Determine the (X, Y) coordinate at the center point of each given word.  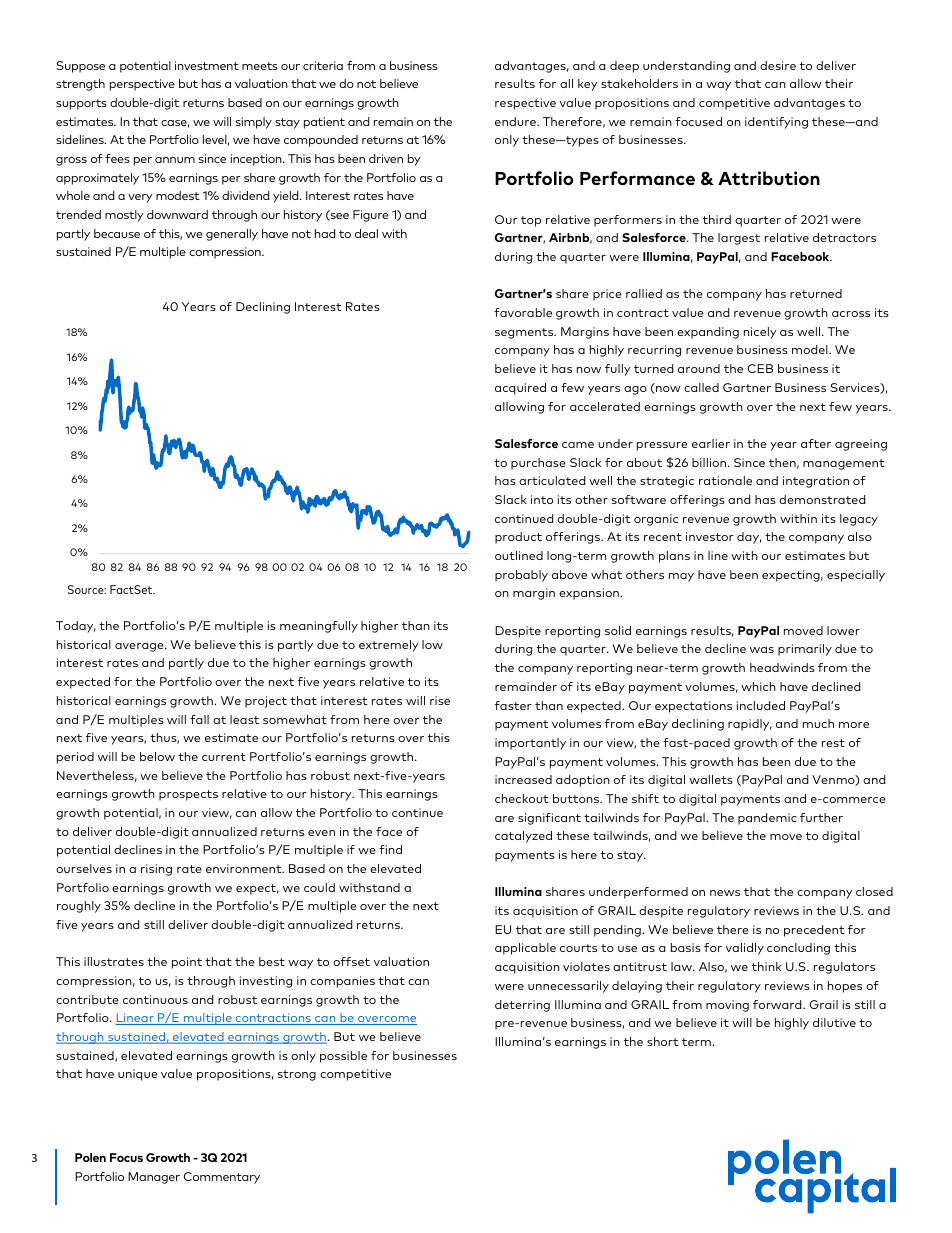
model (811, 349)
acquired (520, 389)
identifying (776, 123)
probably (521, 576)
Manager (154, 1178)
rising (156, 870)
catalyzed (523, 837)
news (725, 893)
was (762, 650)
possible (343, 1057)
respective (525, 104)
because (117, 233)
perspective (142, 85)
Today (76, 627)
